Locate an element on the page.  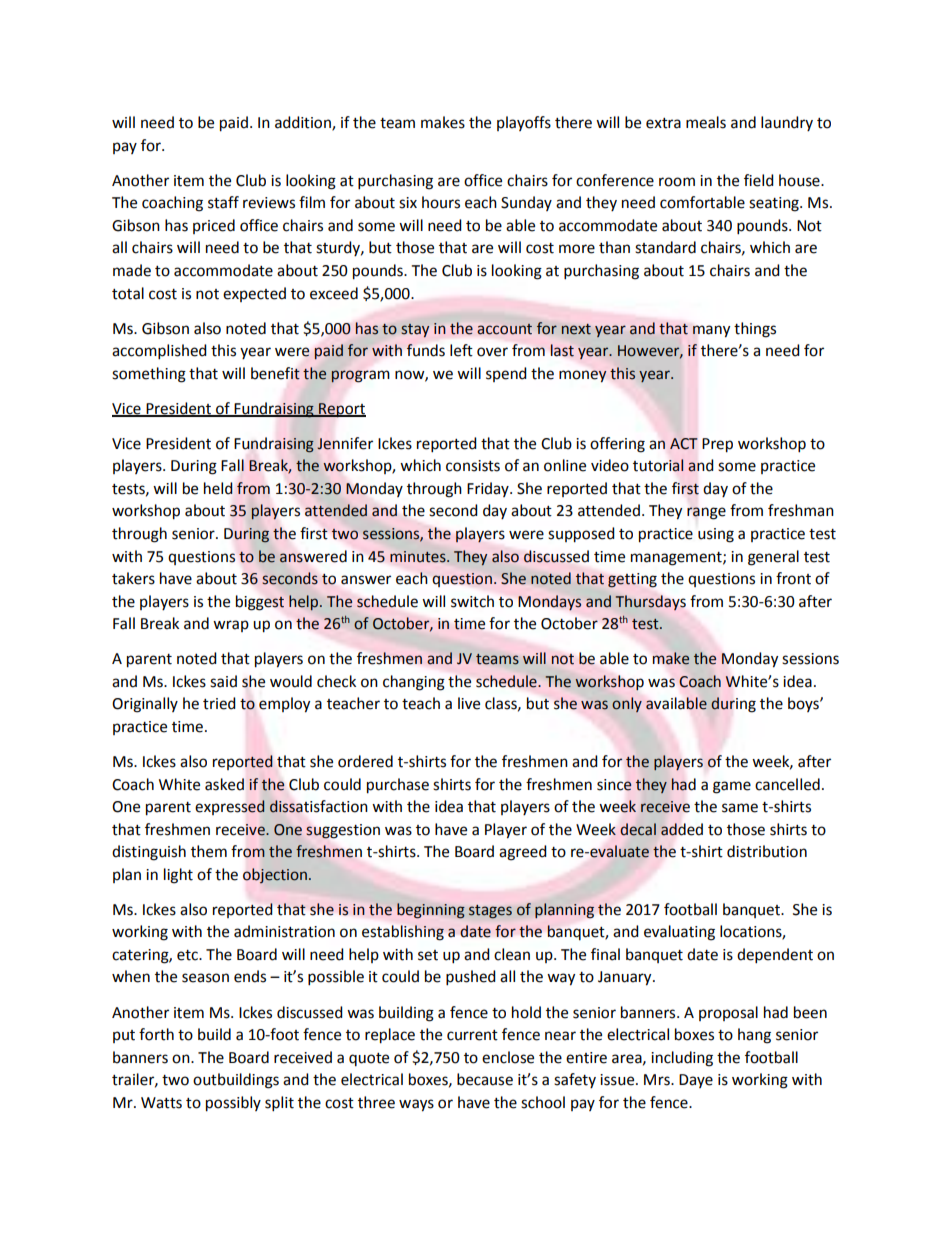
accomplished is located at coordinates (159, 352).
